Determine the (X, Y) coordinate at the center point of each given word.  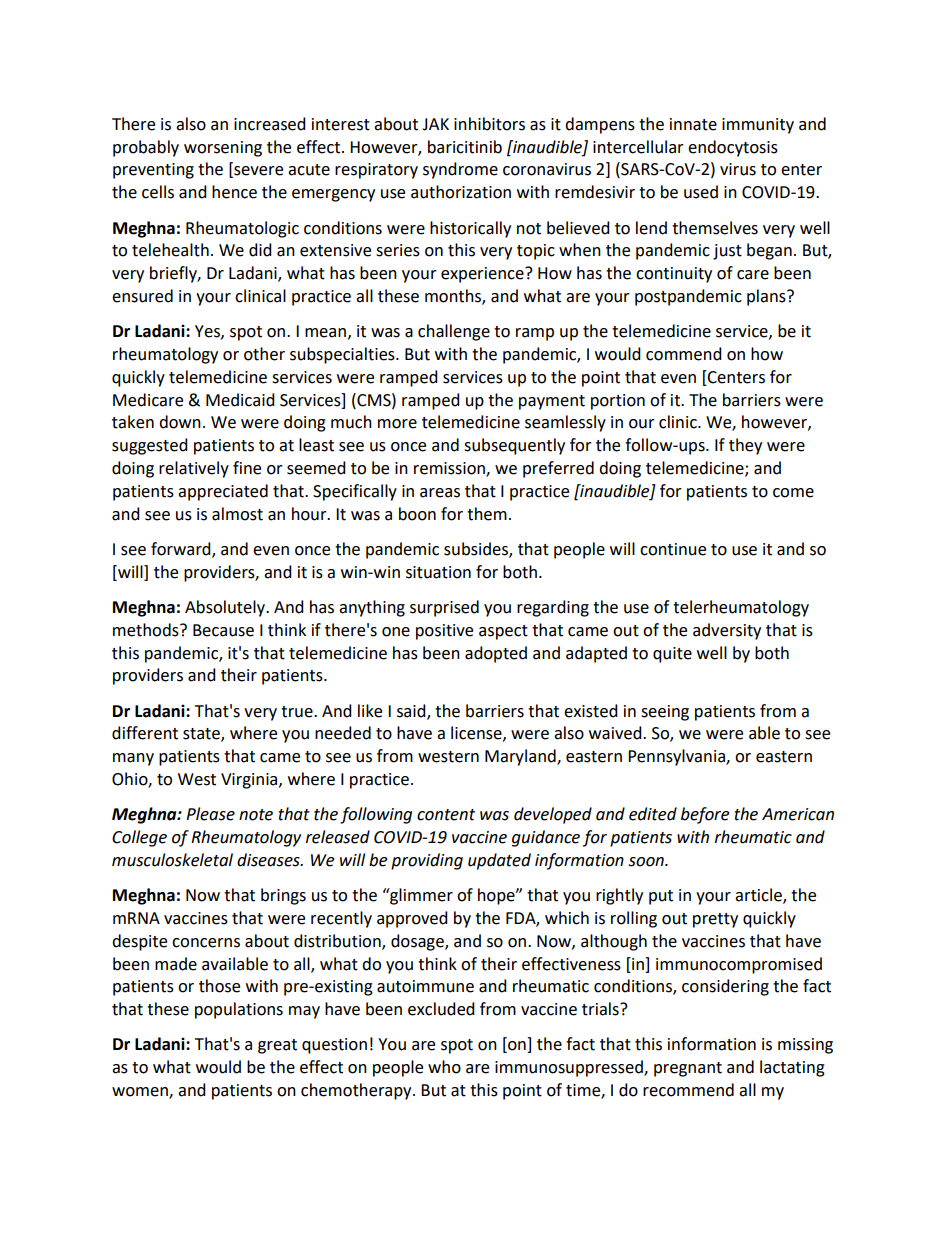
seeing (665, 713)
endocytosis (733, 148)
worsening (223, 149)
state (202, 735)
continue (673, 549)
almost (237, 514)
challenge (454, 332)
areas (440, 493)
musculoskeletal (172, 860)
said (412, 711)
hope (497, 896)
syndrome (460, 170)
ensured (142, 296)
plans (767, 297)
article (759, 896)
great (277, 1046)
